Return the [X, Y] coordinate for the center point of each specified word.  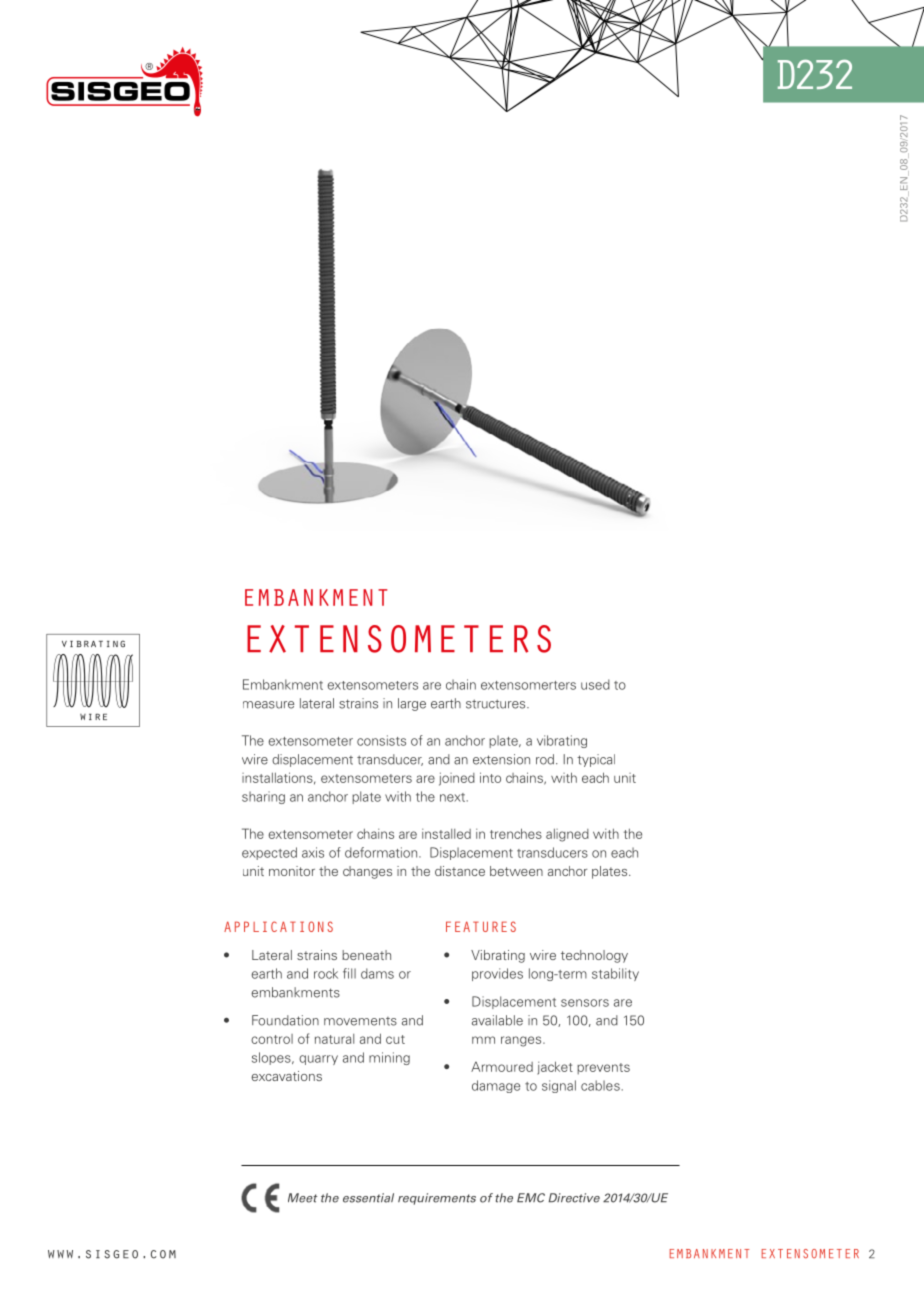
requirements [437, 1199]
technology [594, 956]
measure [268, 705]
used [595, 684]
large [412, 704]
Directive [574, 1198]
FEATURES [481, 926]
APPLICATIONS [278, 926]
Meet [302, 1198]
